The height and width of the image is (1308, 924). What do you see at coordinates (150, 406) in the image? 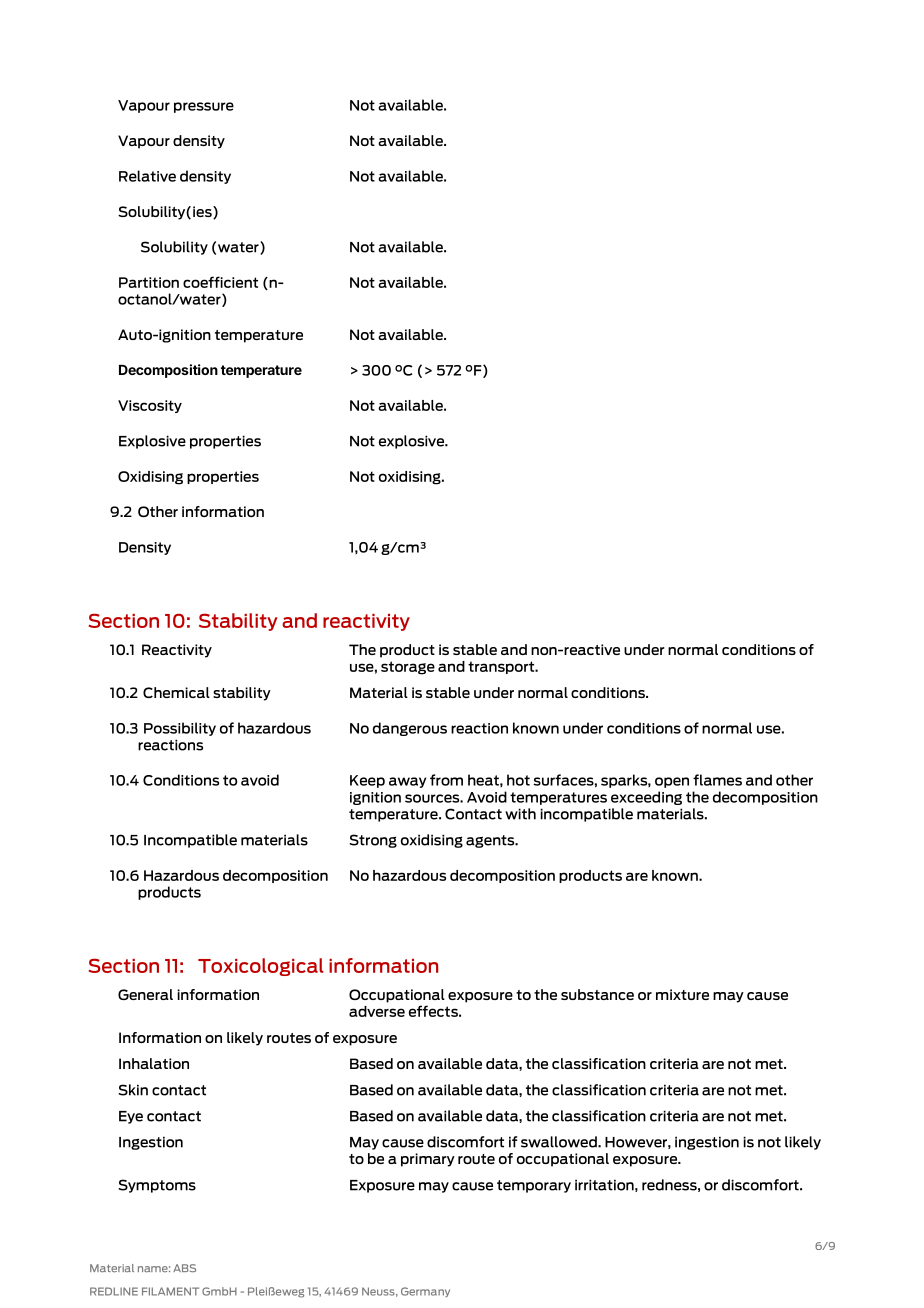
I see `Viscosity` at bounding box center [150, 406].
